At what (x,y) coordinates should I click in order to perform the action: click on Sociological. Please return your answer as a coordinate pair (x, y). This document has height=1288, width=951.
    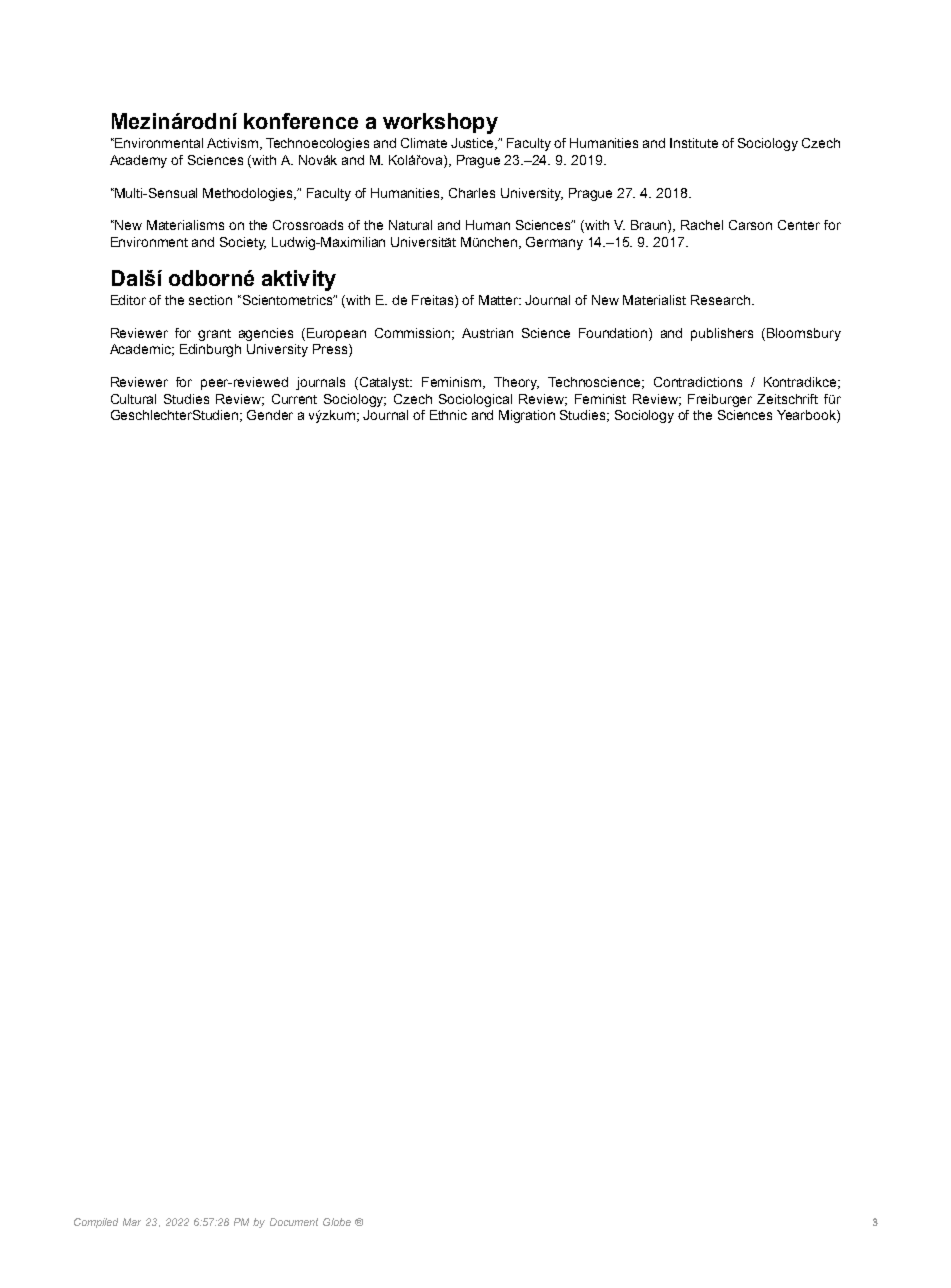
    Looking at the image, I should click on (475, 400).
